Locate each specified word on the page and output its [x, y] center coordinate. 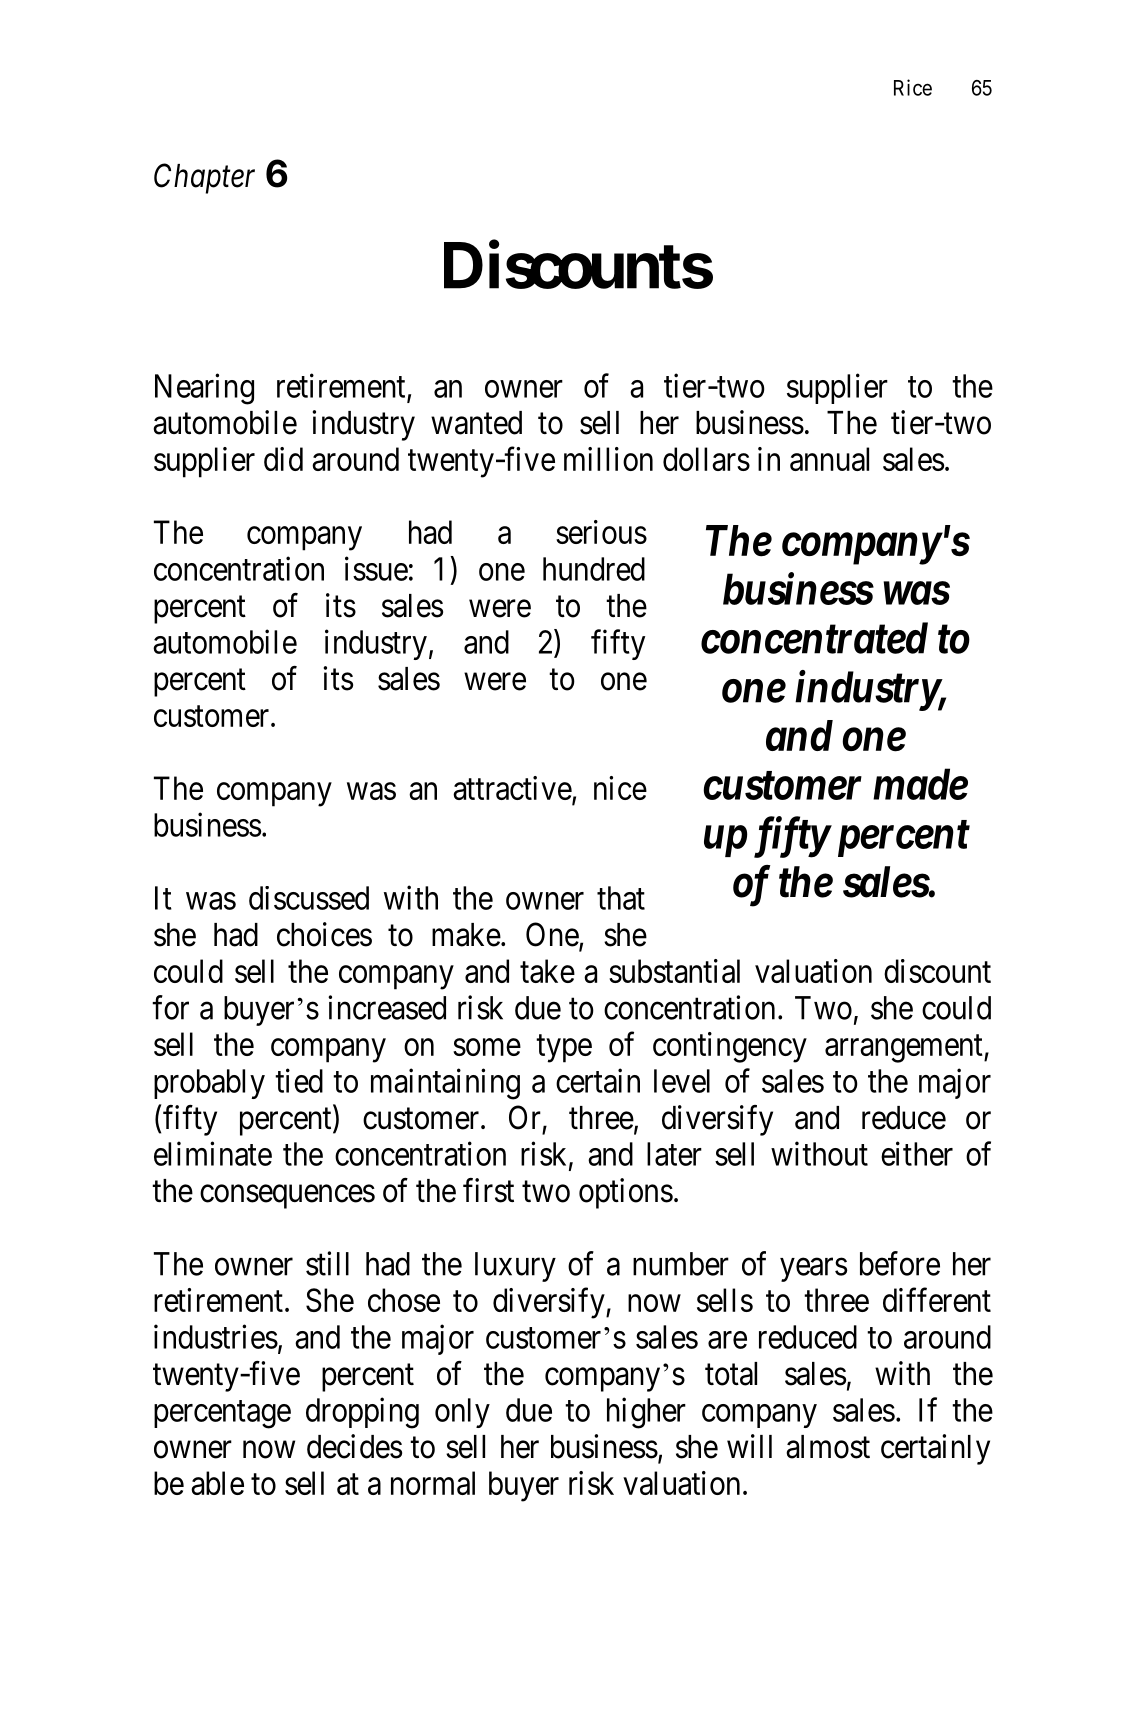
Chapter [204, 178]
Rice [913, 87]
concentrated [814, 638]
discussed [309, 898]
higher [646, 1413]
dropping [362, 1413]
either [917, 1153]
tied [299, 1080]
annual [829, 459]
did [283, 459]
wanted [476, 423]
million [608, 459]
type [564, 1049]
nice [620, 788]
